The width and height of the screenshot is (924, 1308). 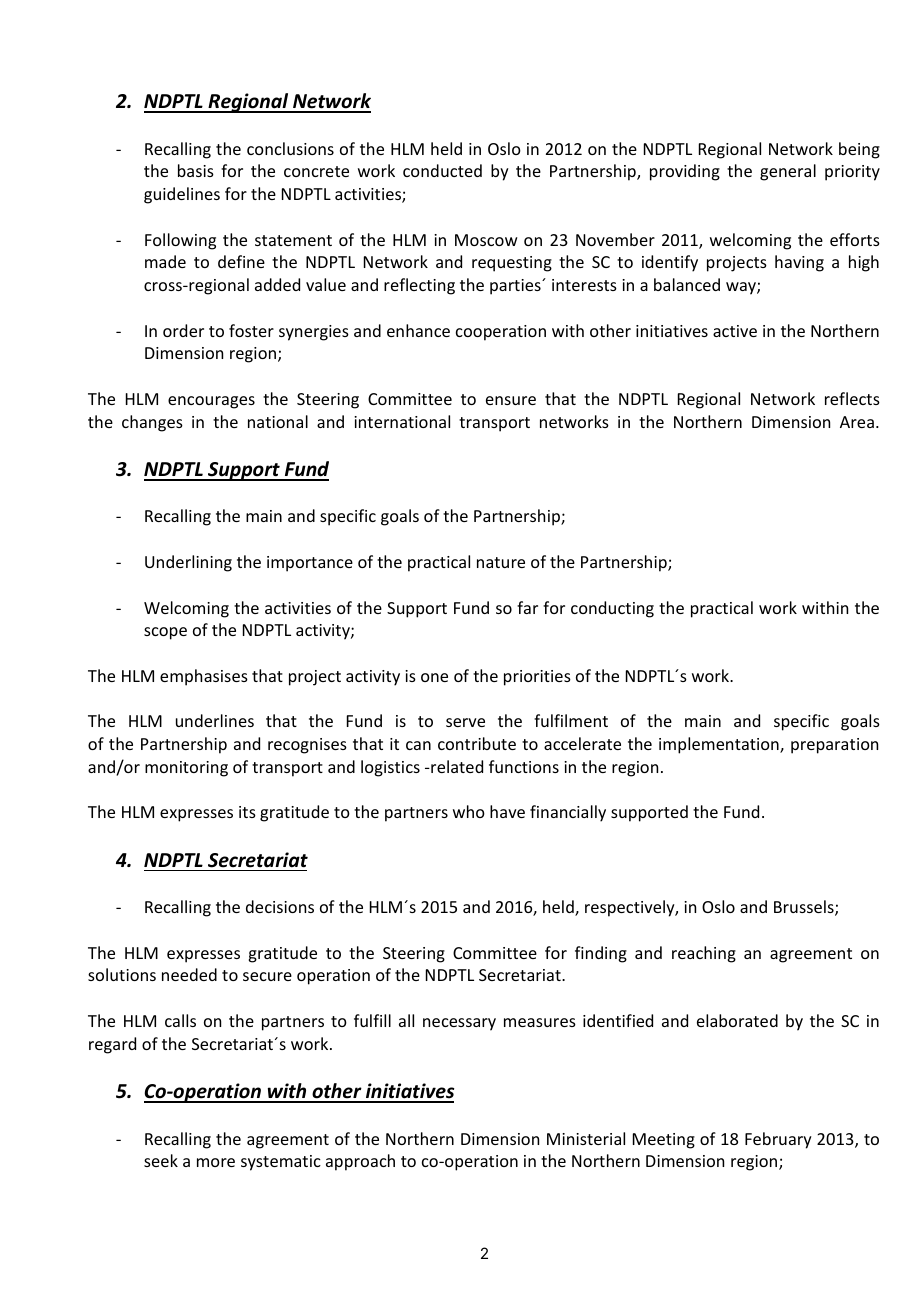 What do you see at coordinates (196, 170) in the screenshot?
I see `basis` at bounding box center [196, 170].
